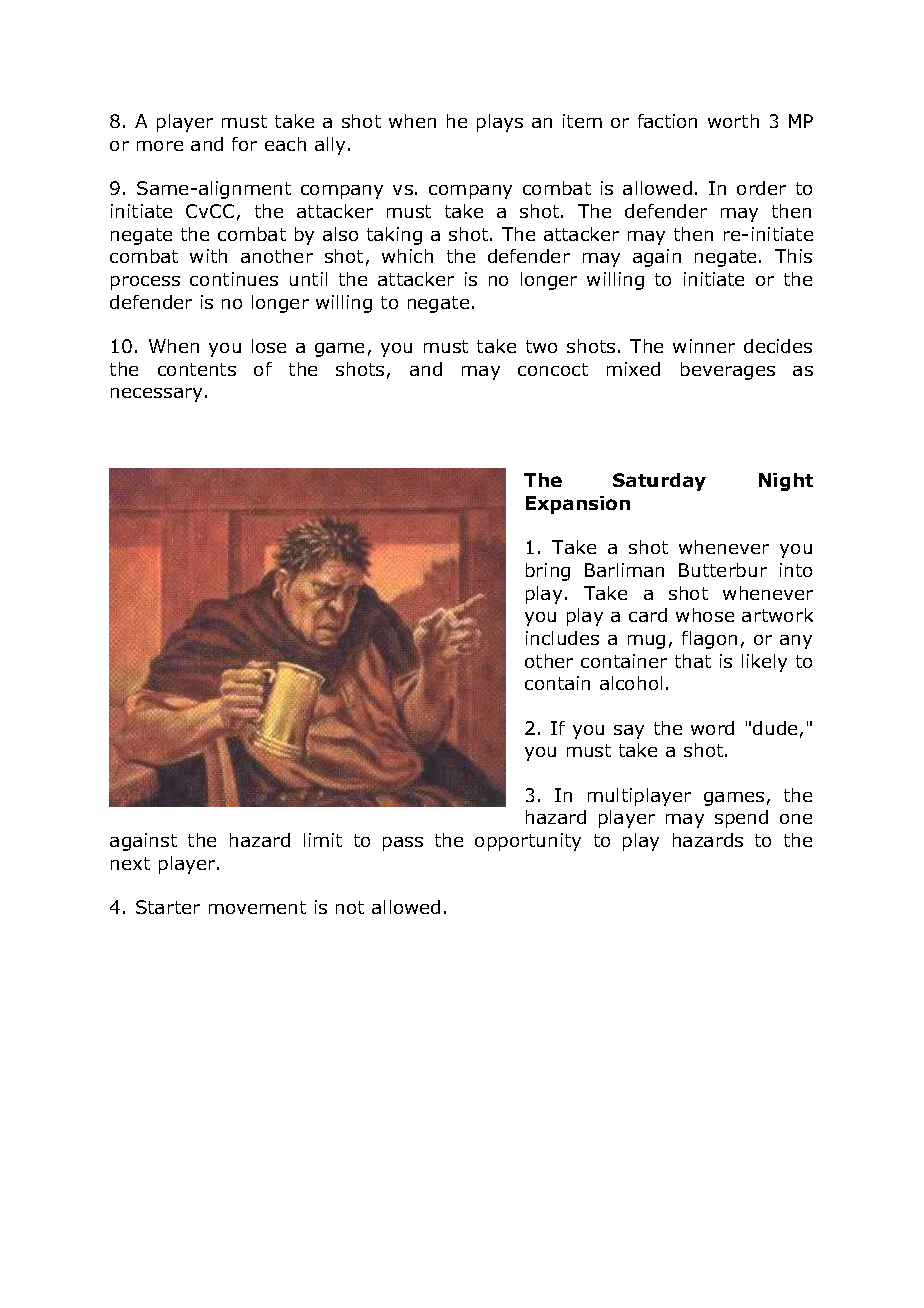  What do you see at coordinates (403, 844) in the screenshot?
I see `pass` at bounding box center [403, 844].
